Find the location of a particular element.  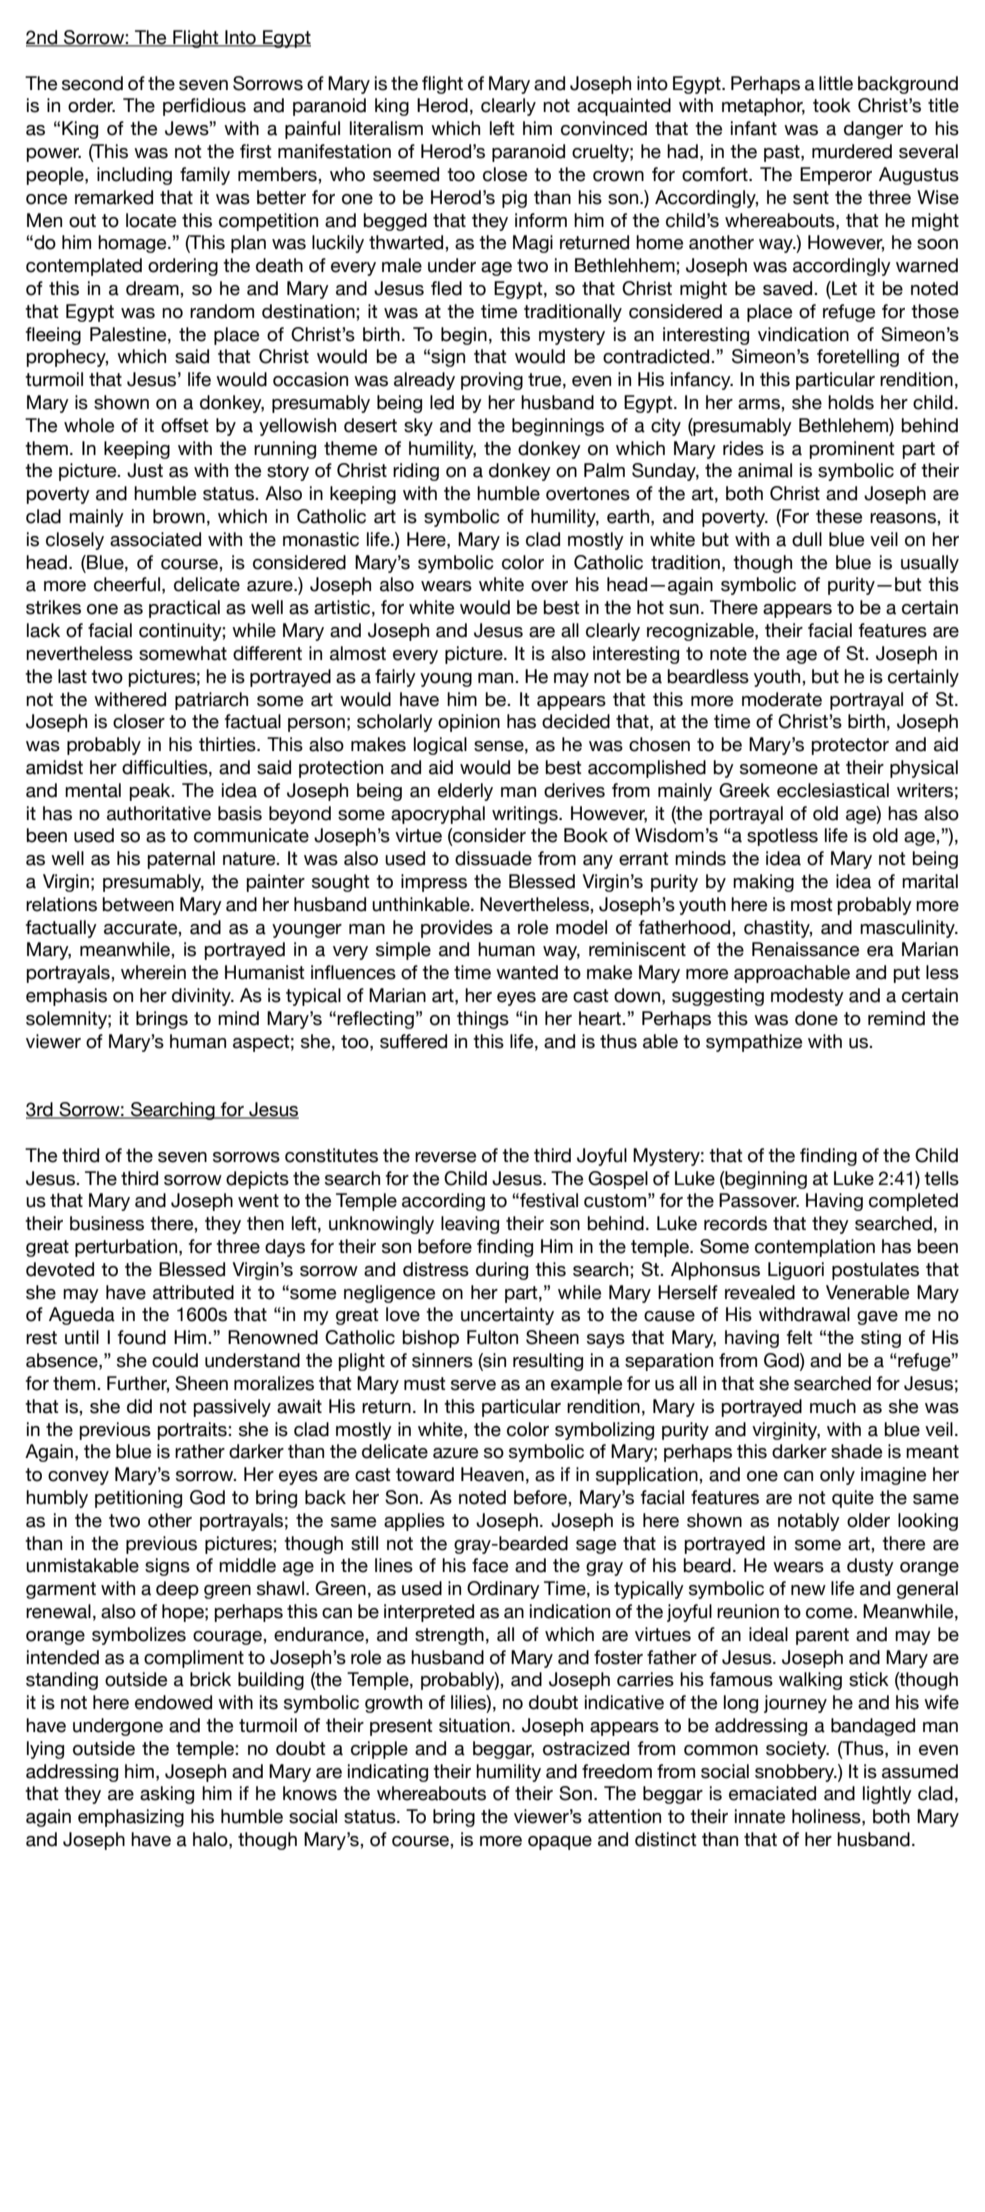

including is located at coordinates (134, 176).
